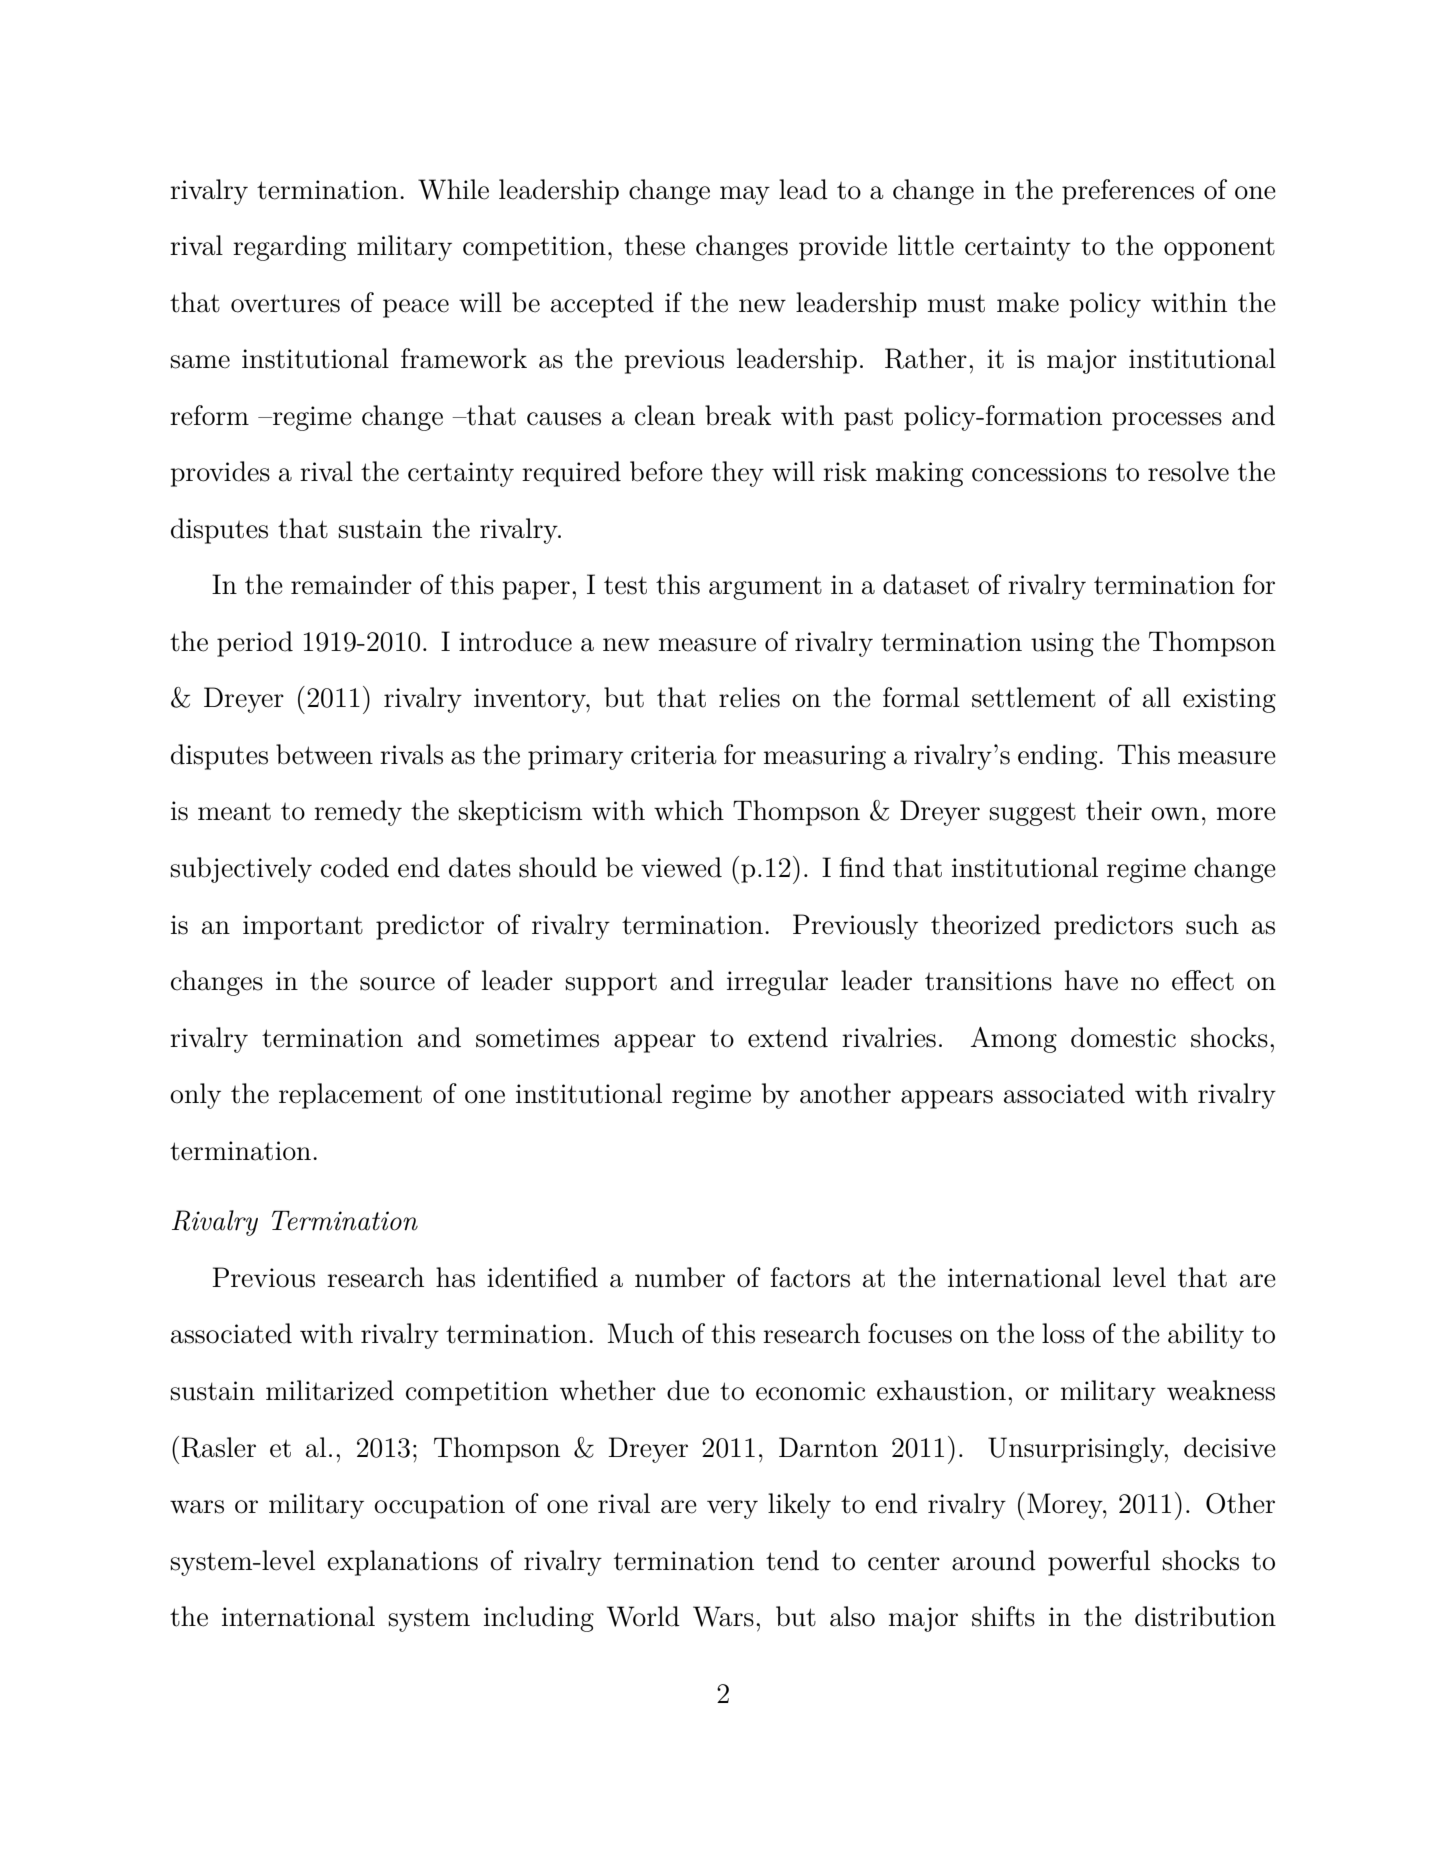  I want to click on preferences, so click(1128, 192).
